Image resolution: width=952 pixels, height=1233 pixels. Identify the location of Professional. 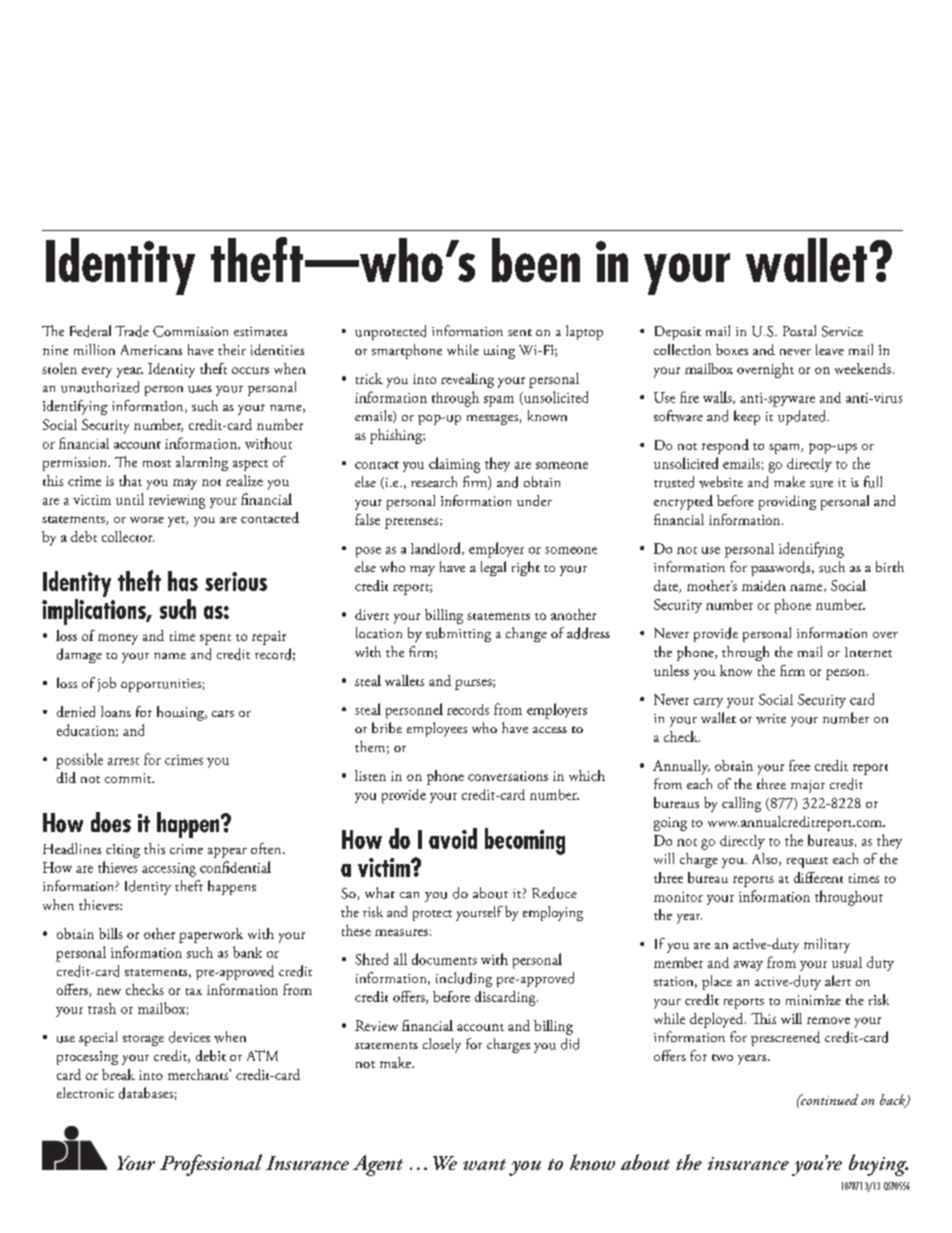
(211, 1165).
